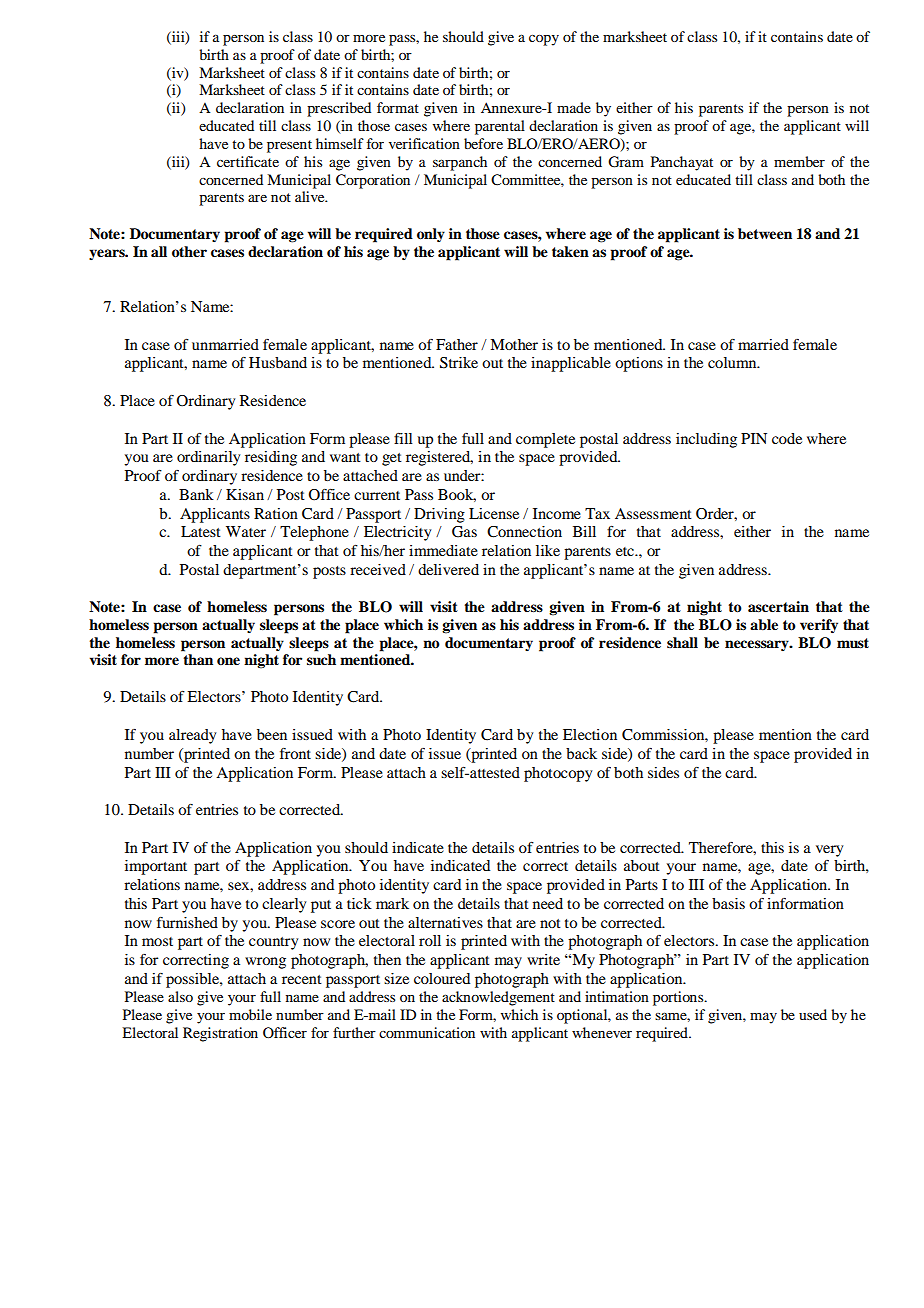  What do you see at coordinates (545, 440) in the image?
I see `complete` at bounding box center [545, 440].
